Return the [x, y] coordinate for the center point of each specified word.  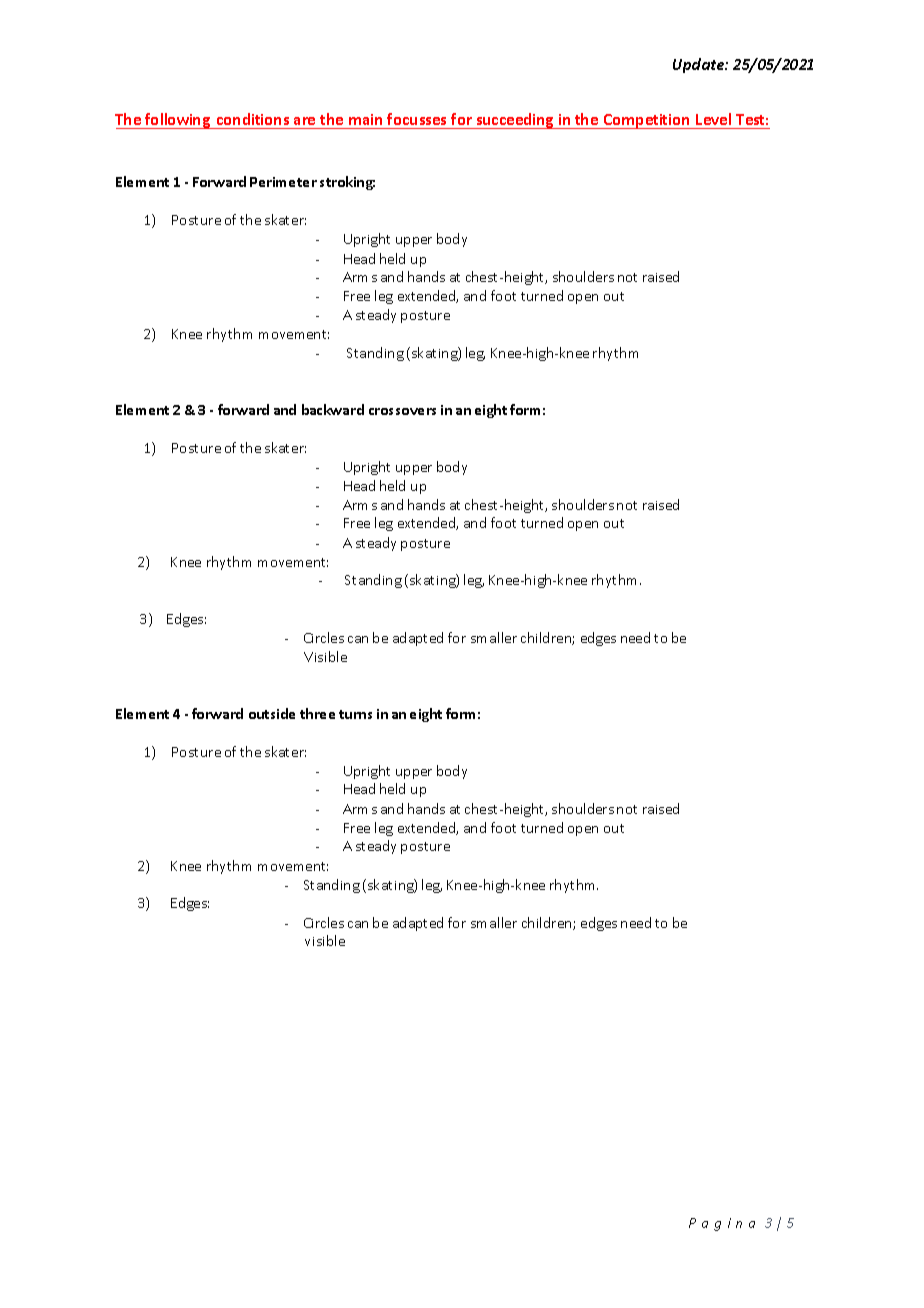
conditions [253, 121]
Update [699, 65]
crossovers [402, 411]
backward [333, 409]
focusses [417, 121]
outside [272, 713]
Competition [646, 121]
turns [355, 714]
